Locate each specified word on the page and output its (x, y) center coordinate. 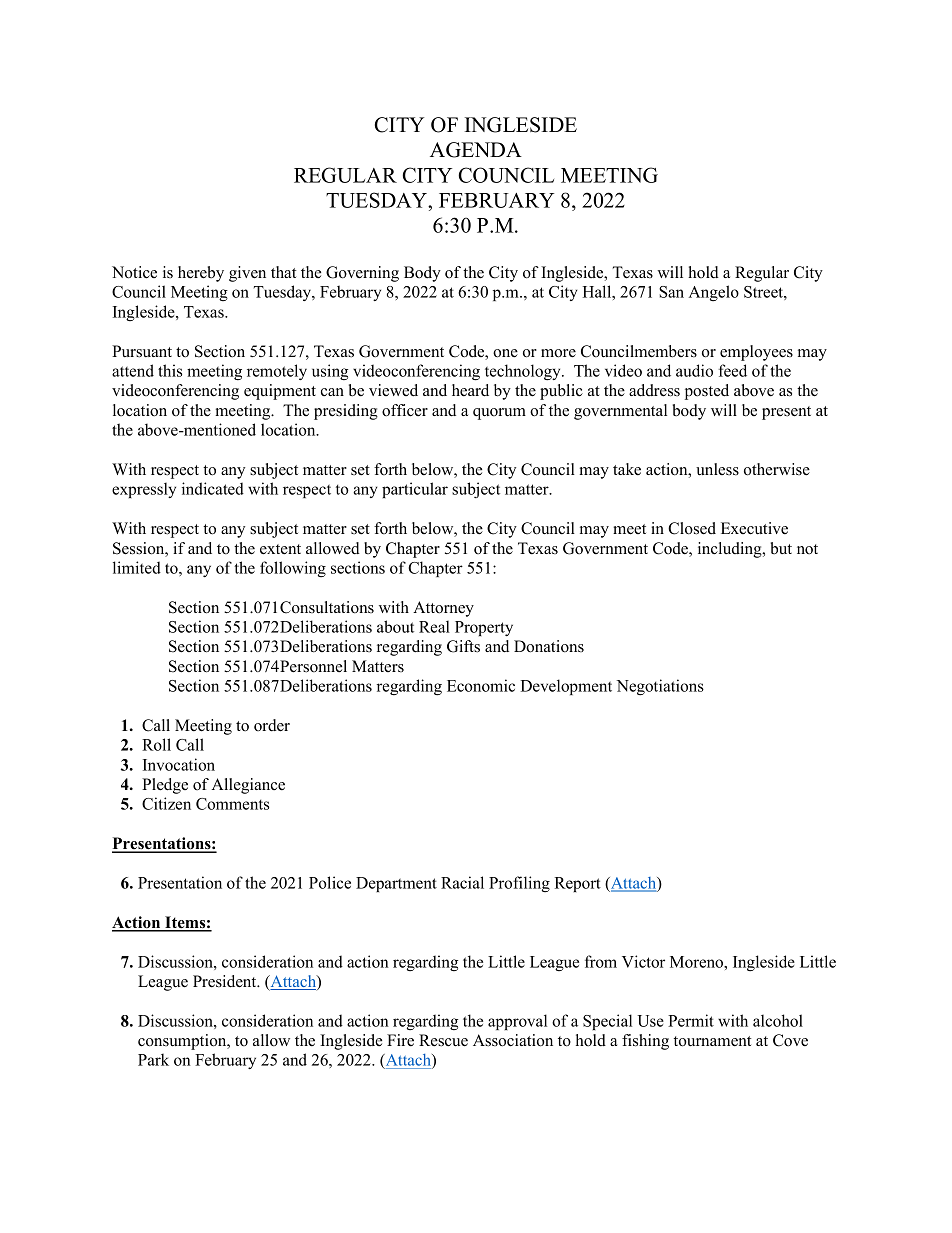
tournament (712, 1041)
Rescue (443, 1040)
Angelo (714, 293)
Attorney (443, 609)
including (731, 550)
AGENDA (476, 150)
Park (153, 1059)
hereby (201, 274)
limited (137, 567)
